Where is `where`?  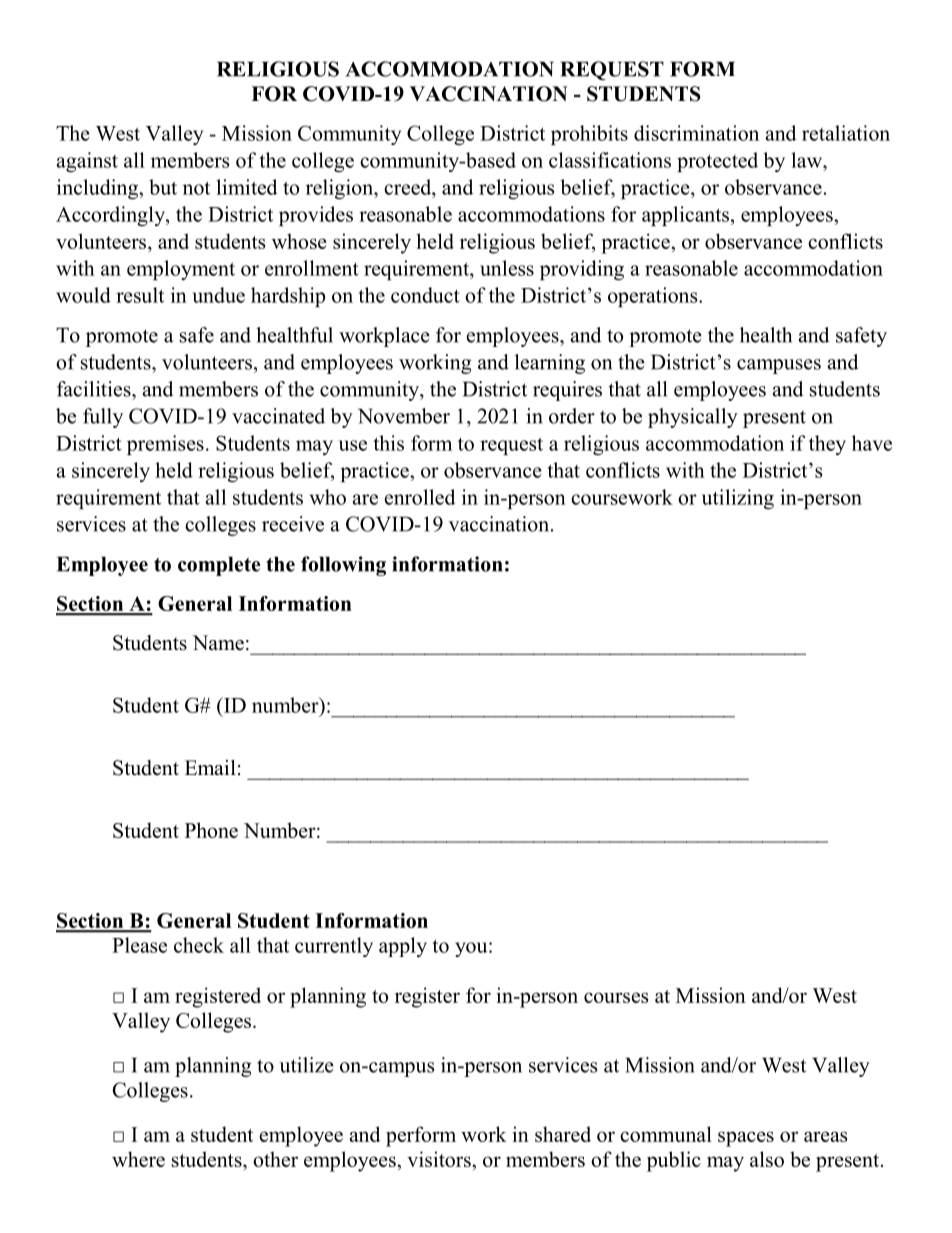 where is located at coordinates (138, 1159).
